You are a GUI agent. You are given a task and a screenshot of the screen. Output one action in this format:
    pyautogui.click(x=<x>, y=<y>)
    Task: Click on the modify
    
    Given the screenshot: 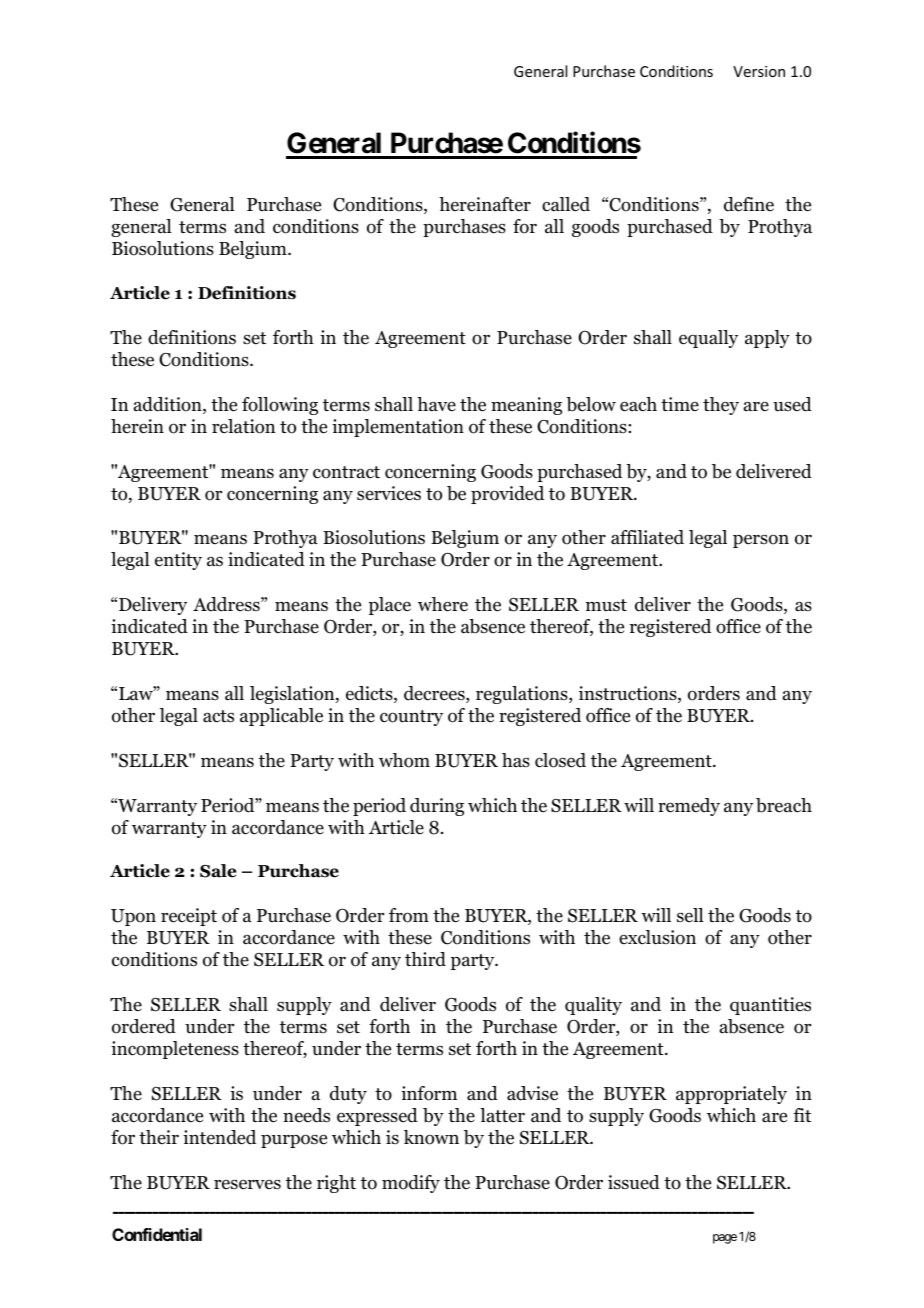 What is the action you would take?
    pyautogui.click(x=411, y=1184)
